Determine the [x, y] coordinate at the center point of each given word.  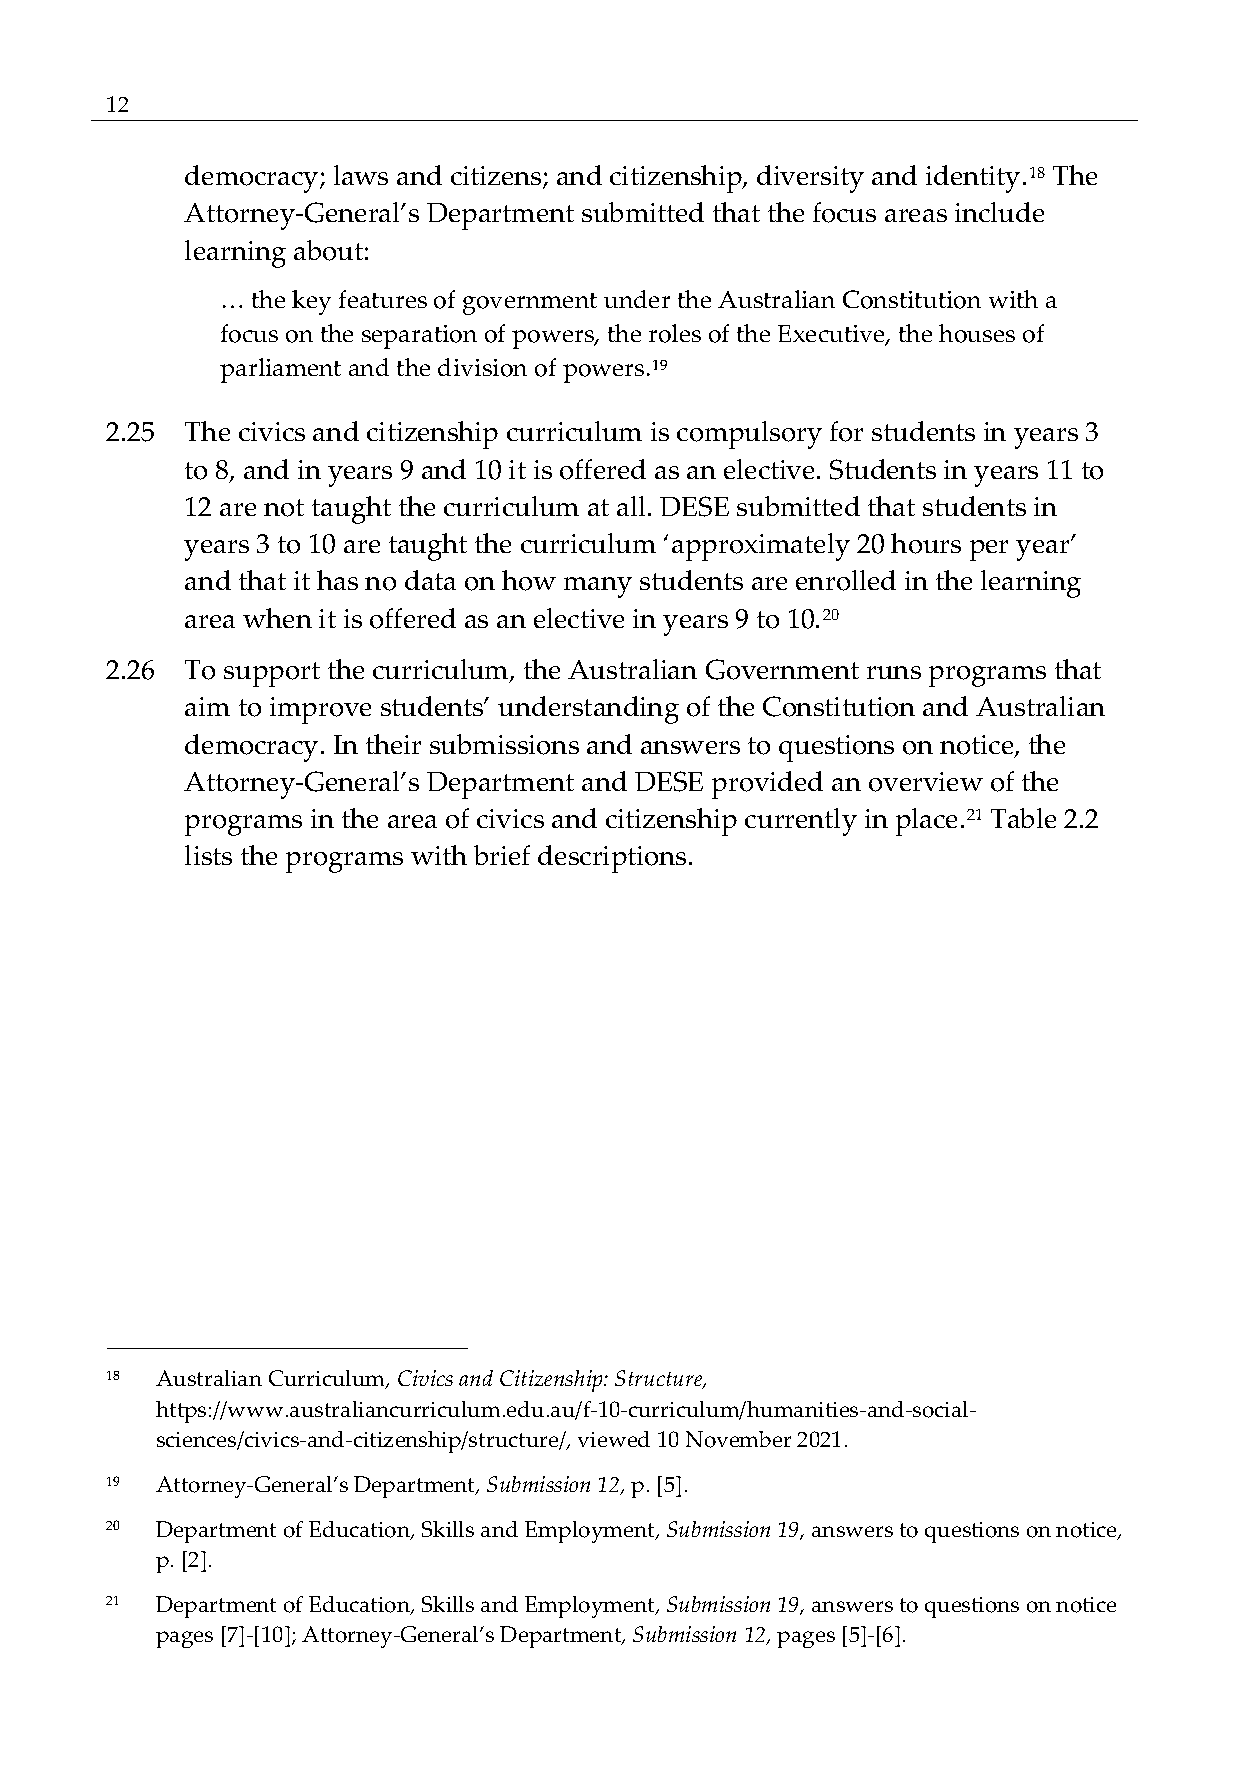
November [738, 1439]
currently [801, 822]
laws [361, 175]
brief [502, 855]
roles [675, 333]
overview [926, 782]
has [337, 580]
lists [208, 855]
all [633, 506]
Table [1023, 818]
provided [767, 785]
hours [926, 543]
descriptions [612, 859]
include [999, 212]
